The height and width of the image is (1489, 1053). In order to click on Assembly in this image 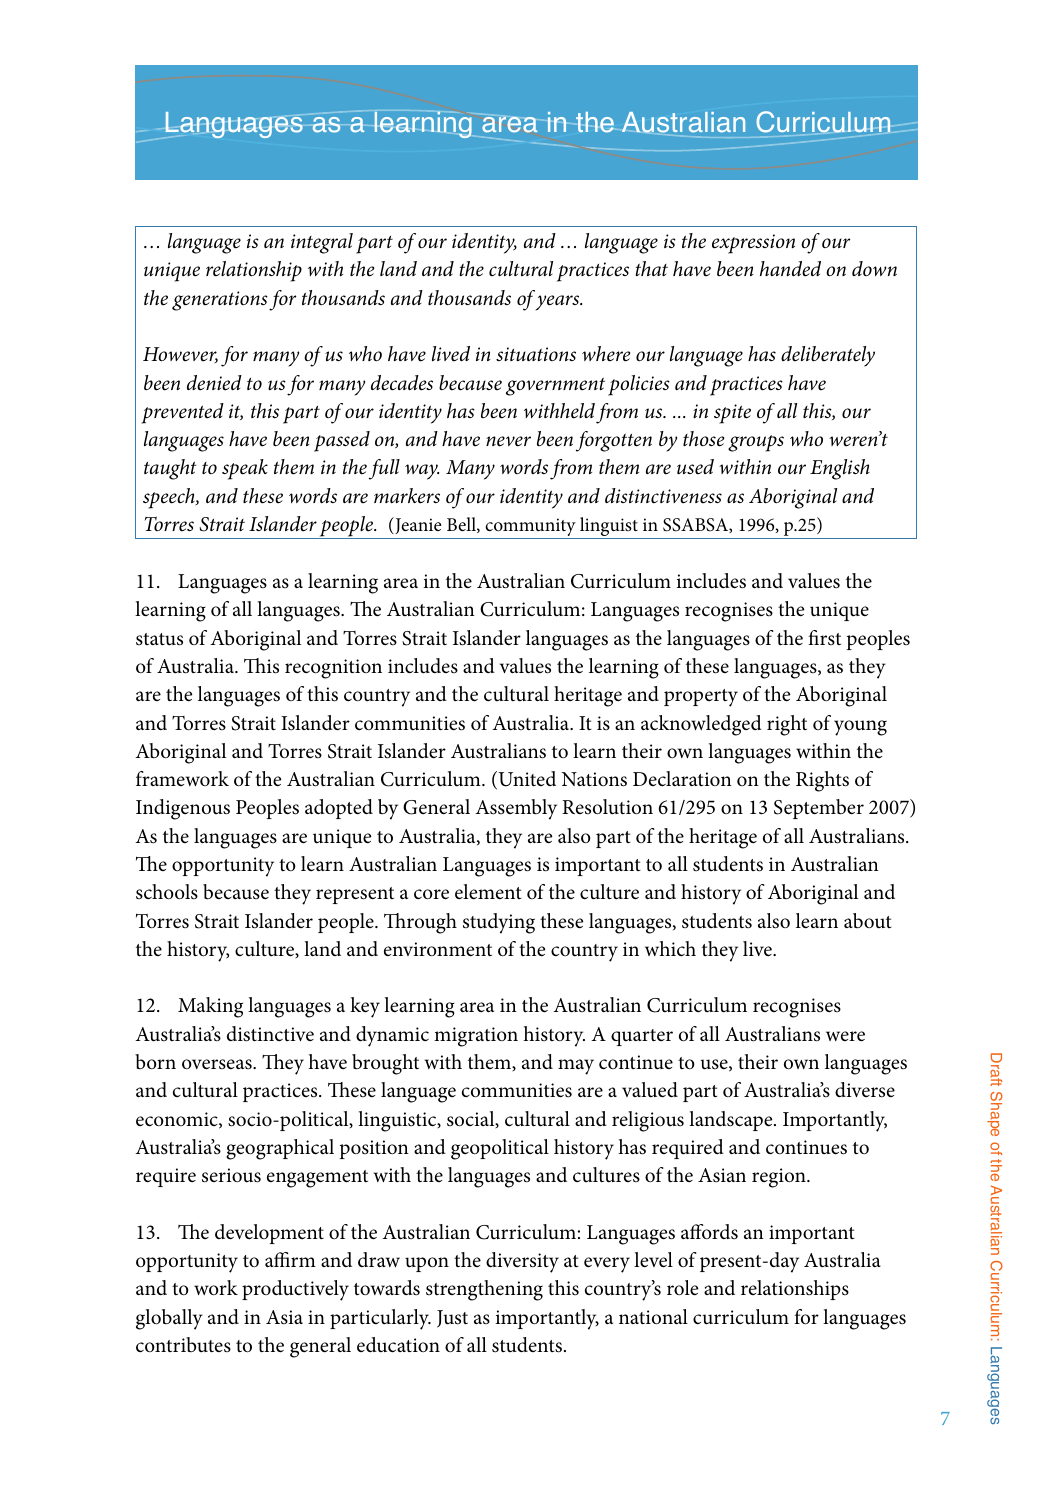, I will do `click(516, 809)`.
